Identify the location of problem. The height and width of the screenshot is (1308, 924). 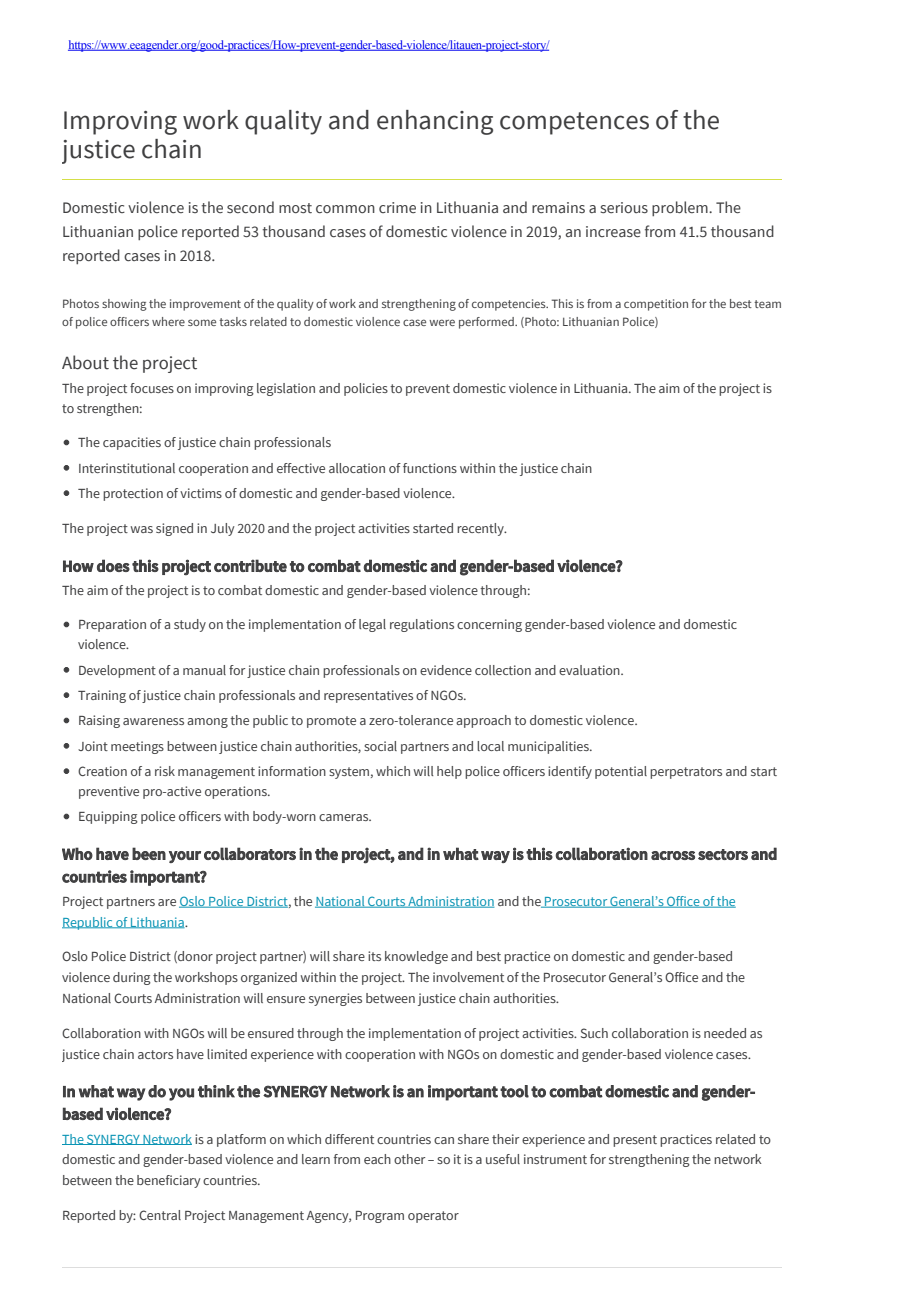
(681, 208).
